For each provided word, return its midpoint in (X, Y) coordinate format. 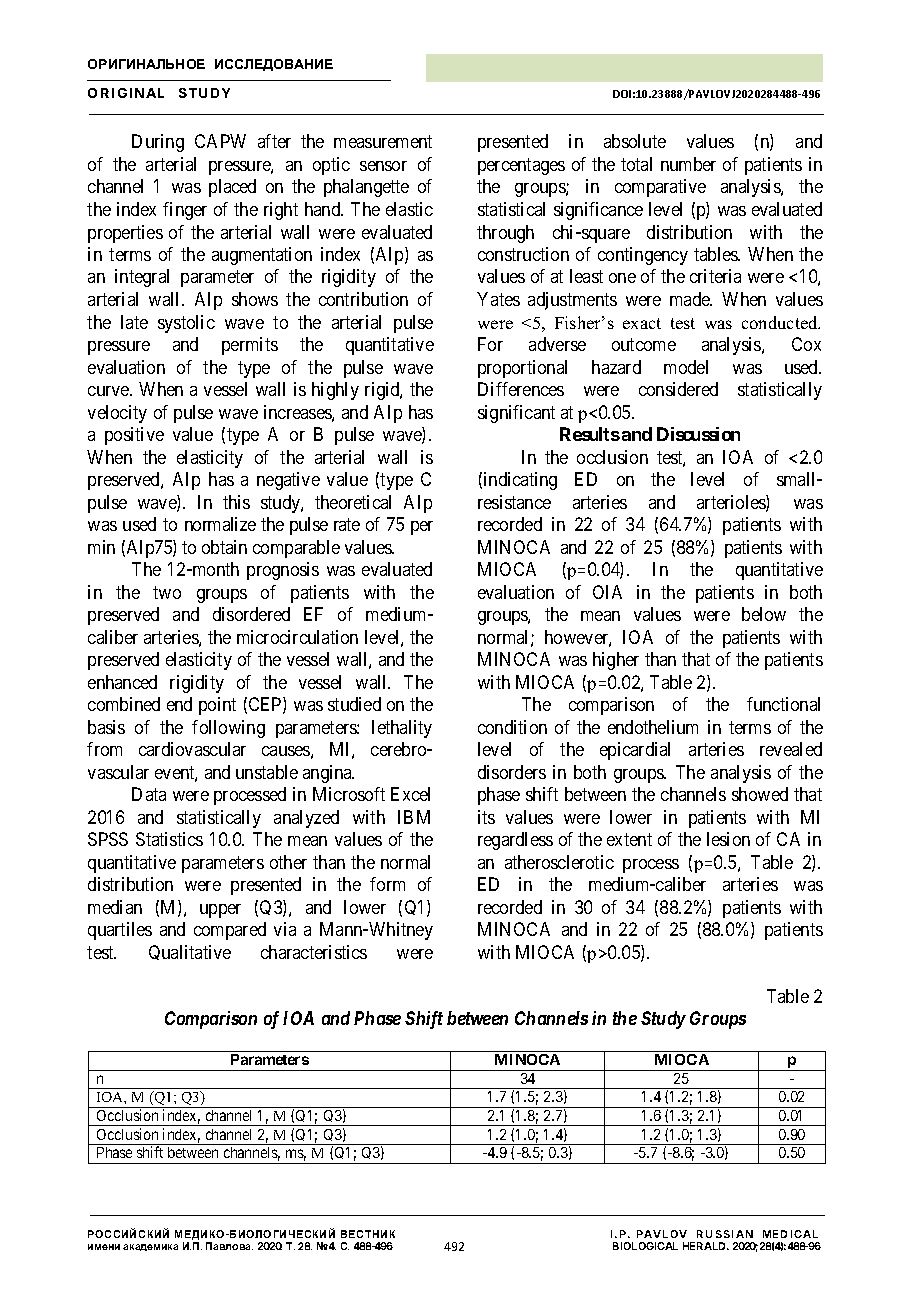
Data (149, 794)
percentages (521, 166)
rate (347, 524)
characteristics (314, 952)
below (764, 614)
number (688, 164)
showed (760, 794)
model (686, 367)
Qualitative (190, 952)
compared (230, 931)
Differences (521, 389)
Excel (410, 794)
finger (185, 211)
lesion (728, 839)
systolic (186, 324)
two (167, 592)
